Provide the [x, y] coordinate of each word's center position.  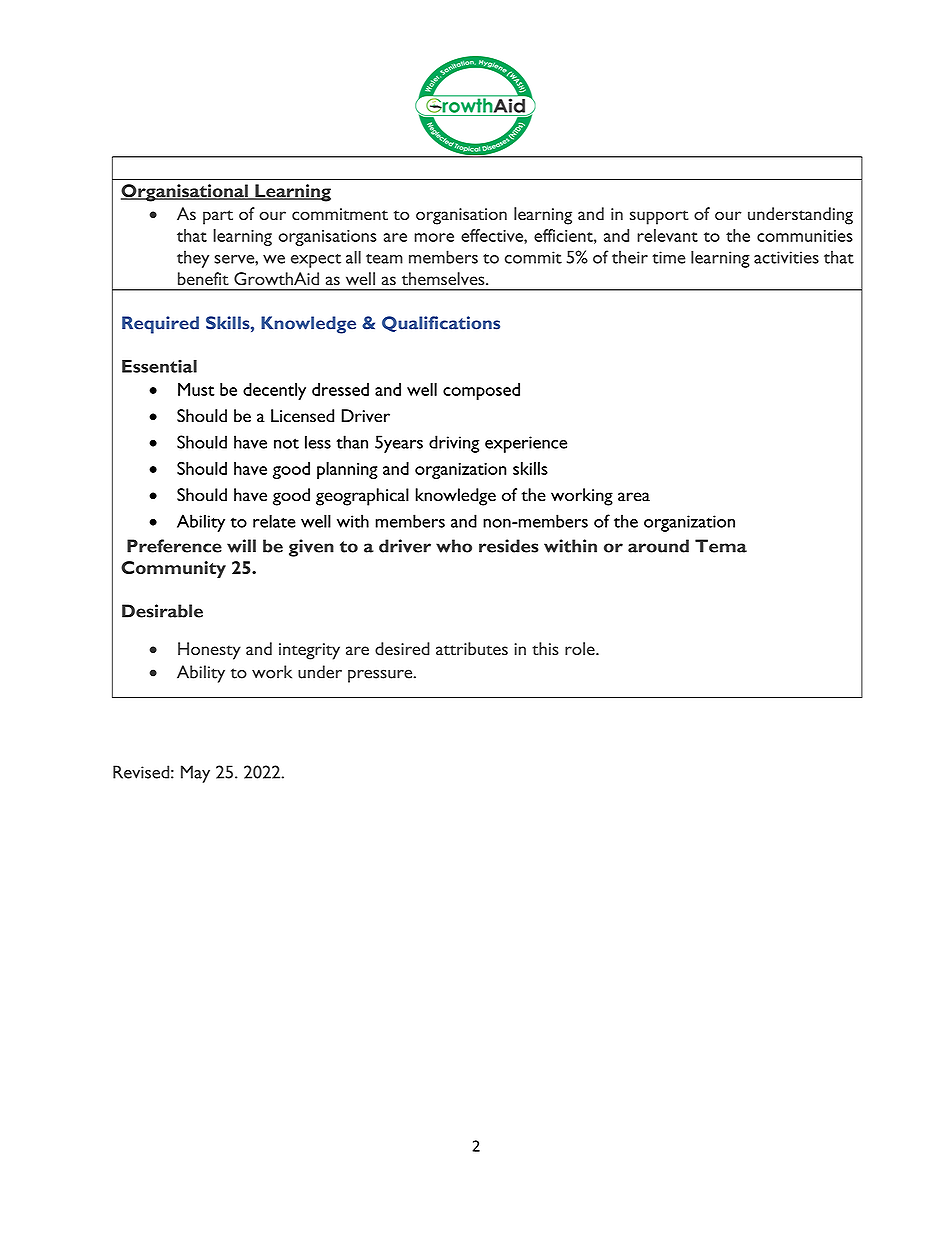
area [634, 497]
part [218, 217]
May [195, 774]
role [581, 648]
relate [274, 521]
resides [509, 546]
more [434, 237]
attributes [472, 649]
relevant [667, 235]
